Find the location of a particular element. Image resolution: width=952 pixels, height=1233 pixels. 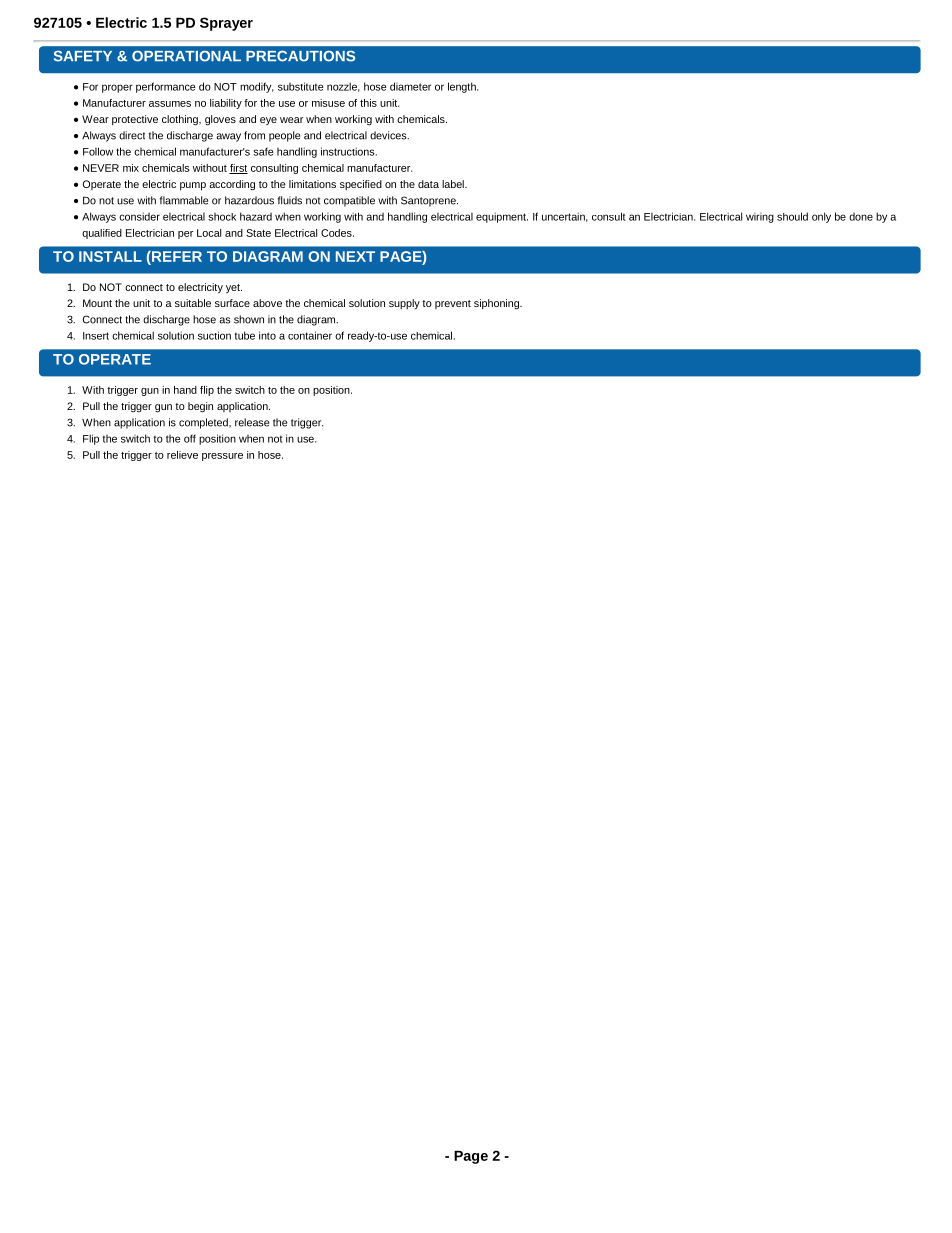

away is located at coordinates (228, 137).
